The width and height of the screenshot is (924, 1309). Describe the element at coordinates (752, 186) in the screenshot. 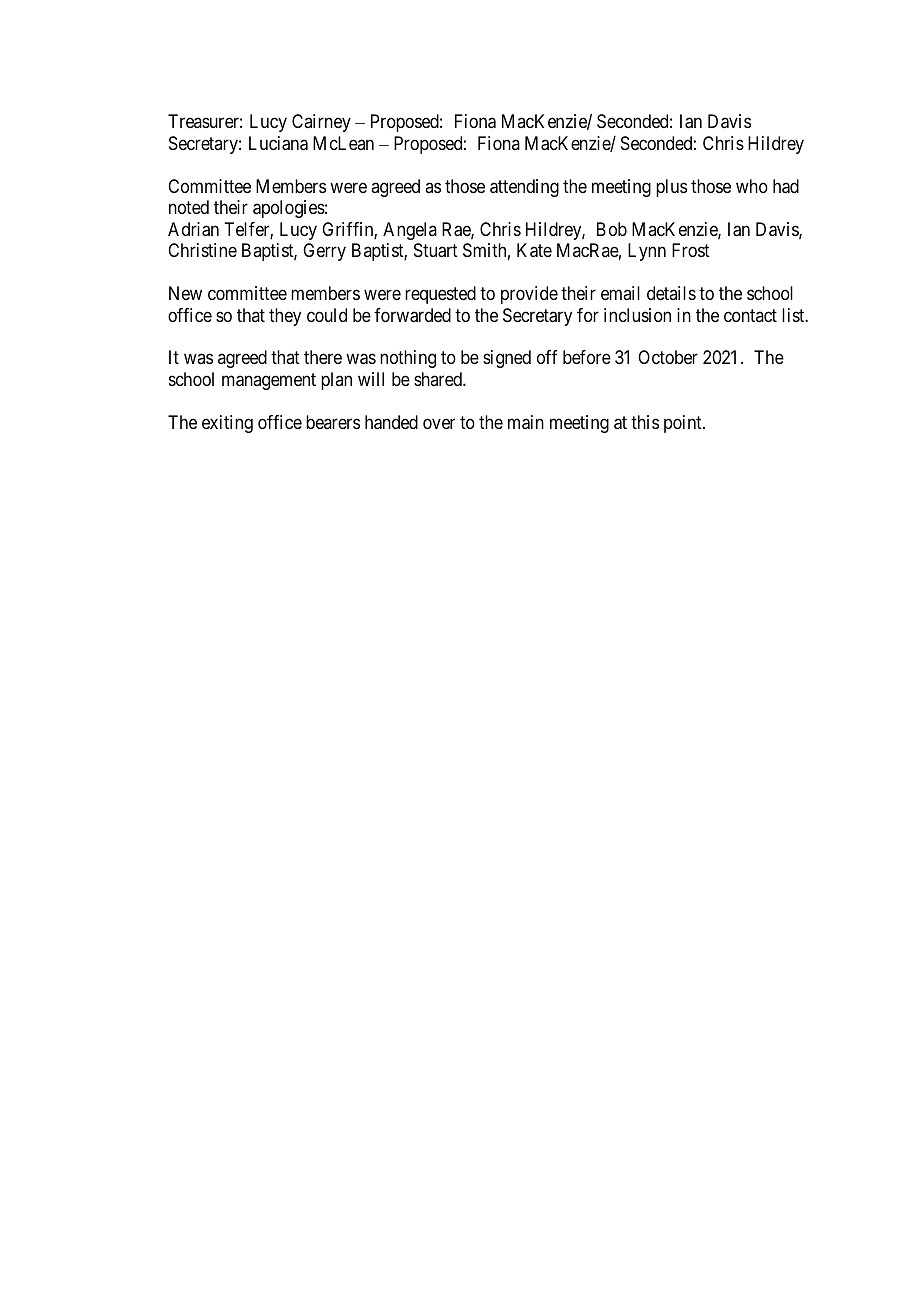

I see `who` at that location.
